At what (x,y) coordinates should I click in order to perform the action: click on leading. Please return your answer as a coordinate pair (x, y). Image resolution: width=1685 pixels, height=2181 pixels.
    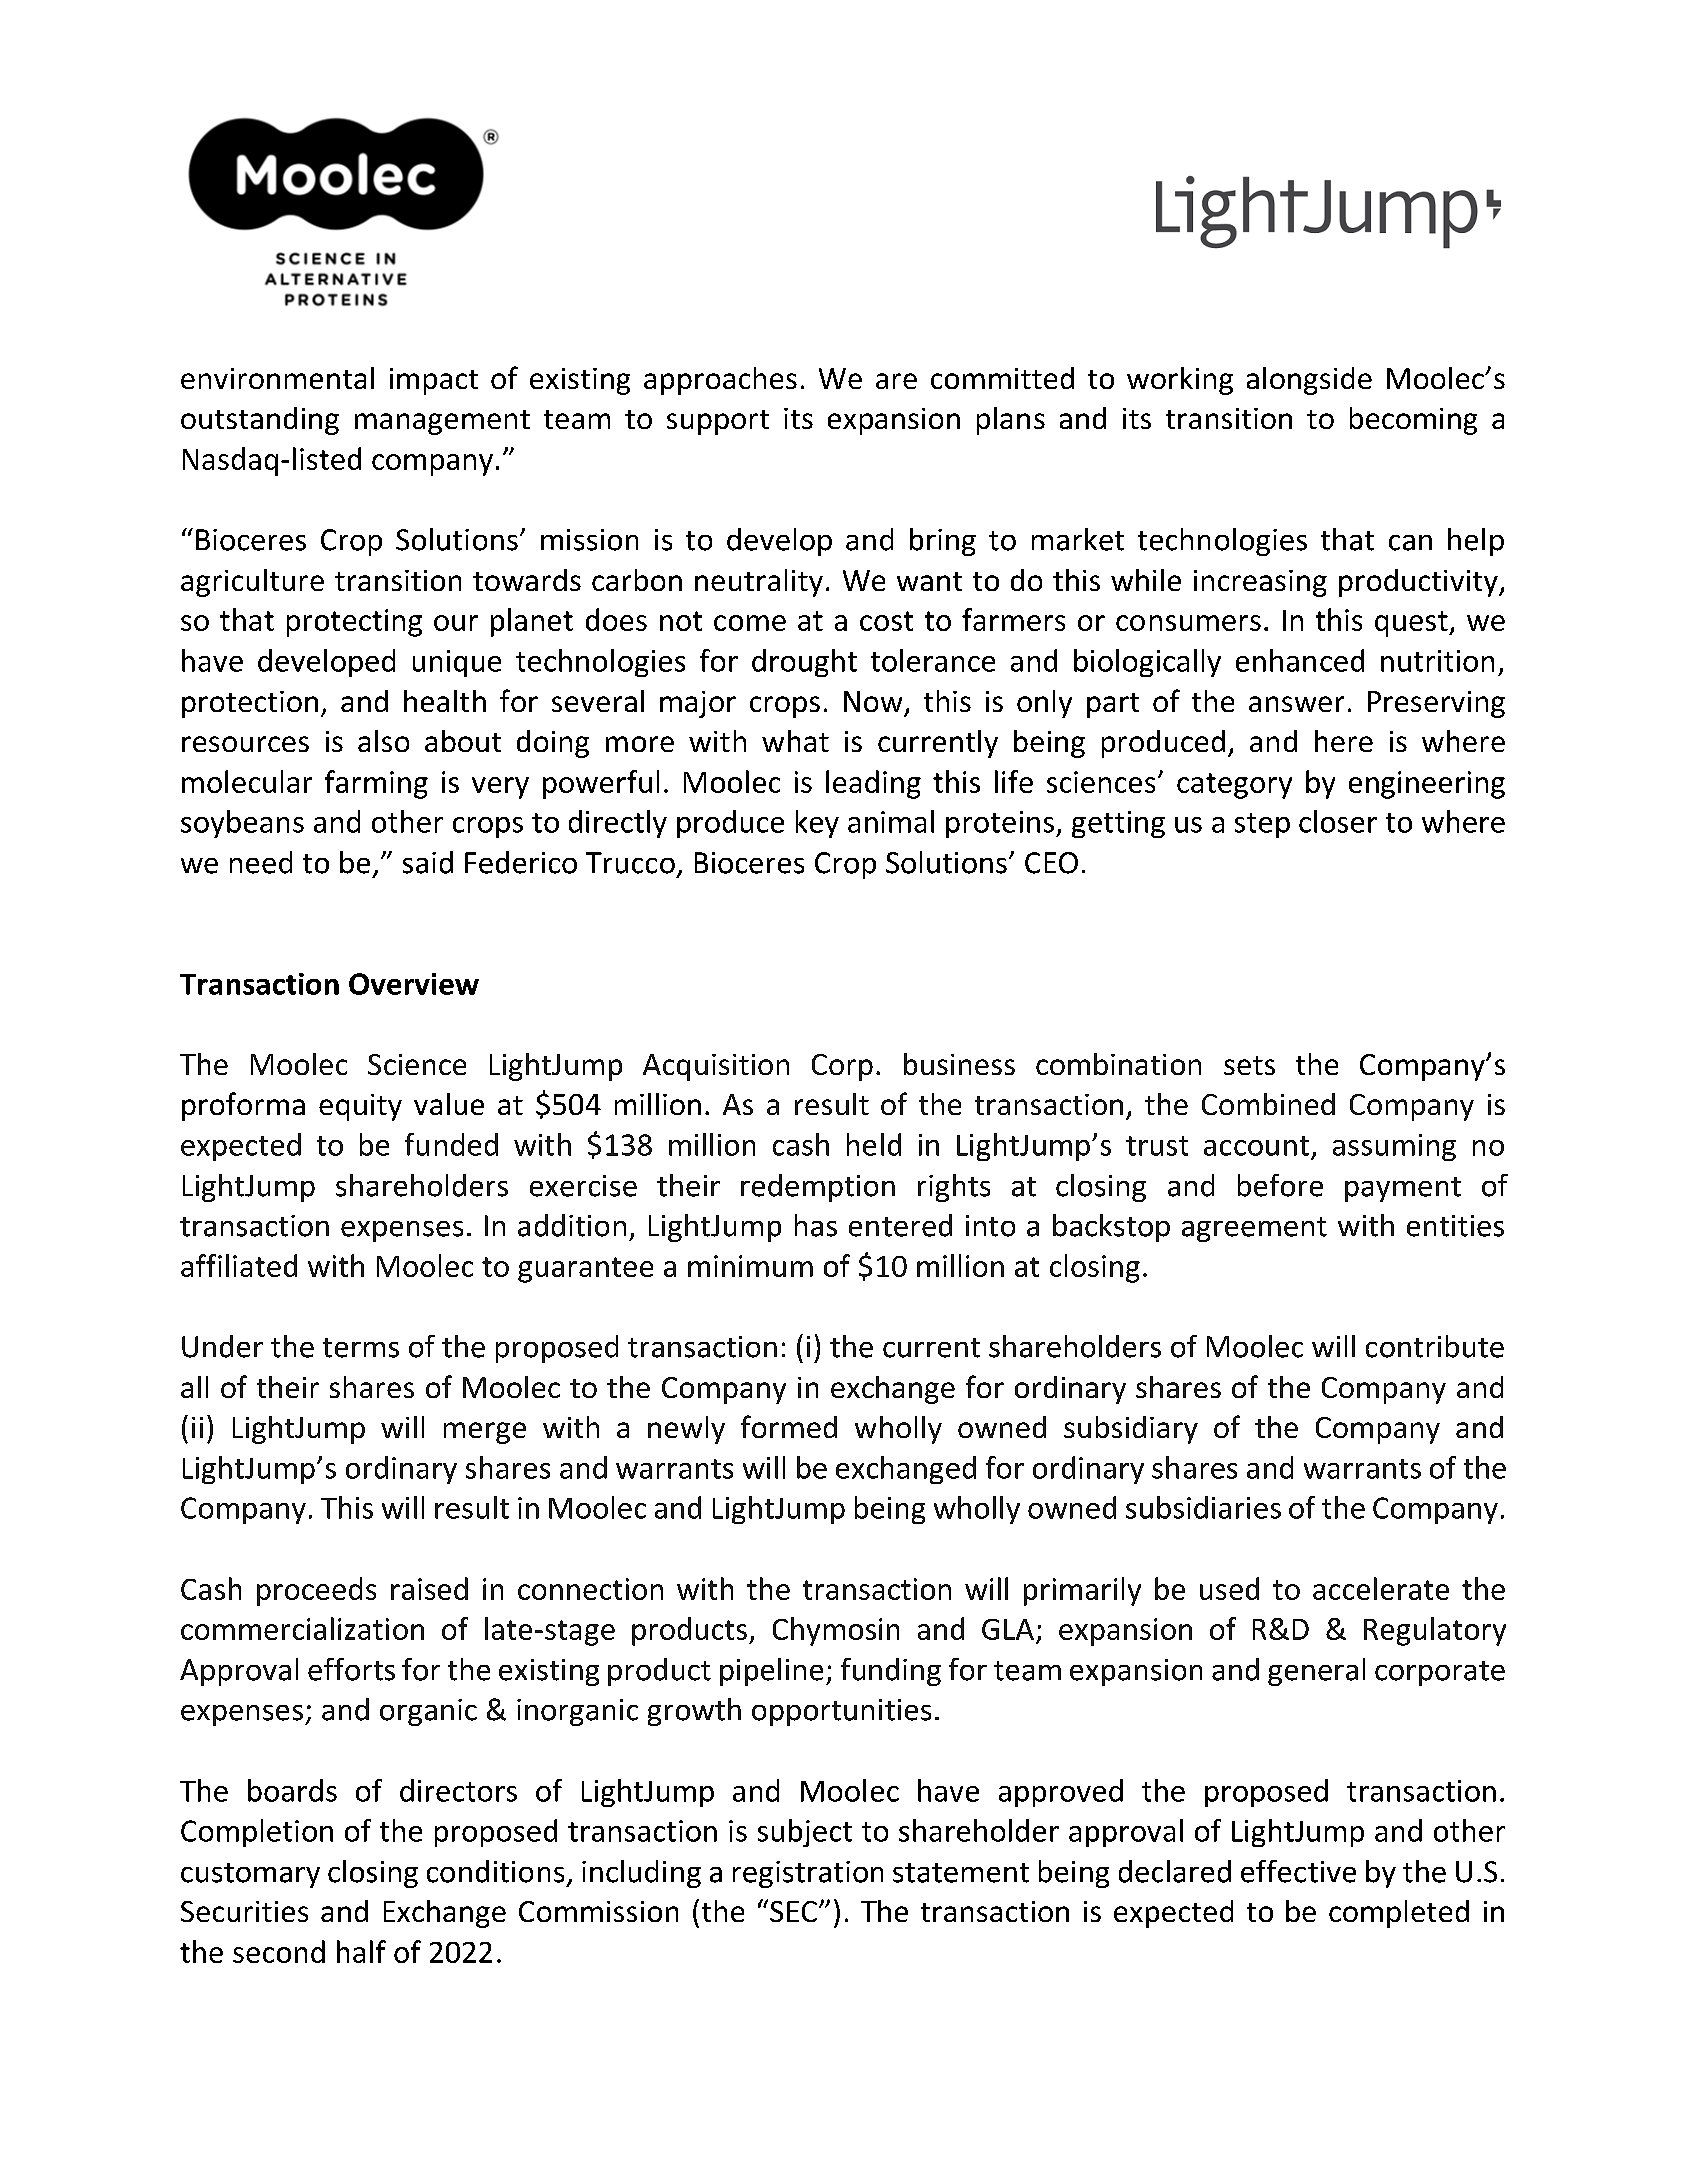
    Looking at the image, I should click on (873, 784).
